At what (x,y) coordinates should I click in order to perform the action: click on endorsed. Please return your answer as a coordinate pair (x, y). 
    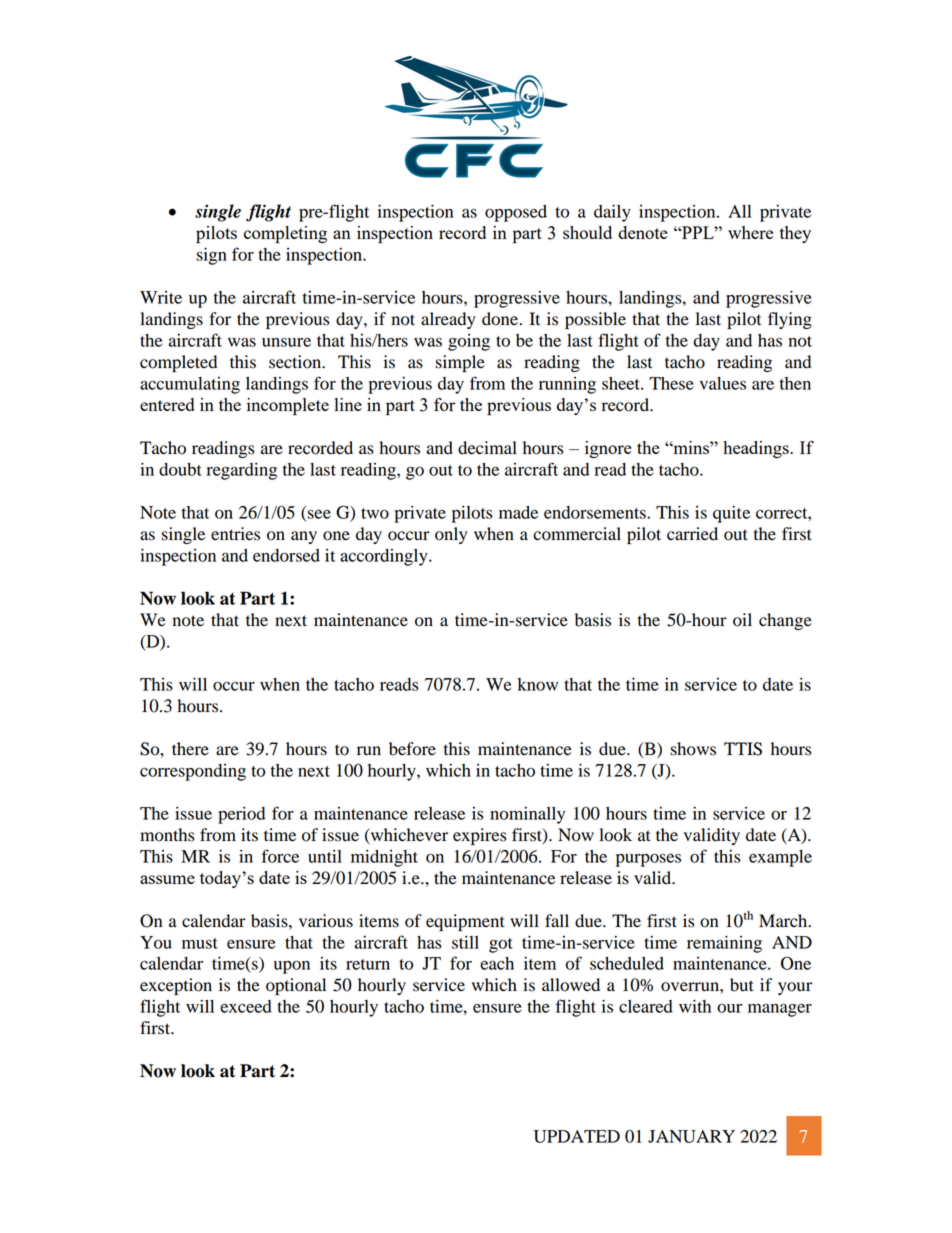
    Looking at the image, I should click on (286, 555).
